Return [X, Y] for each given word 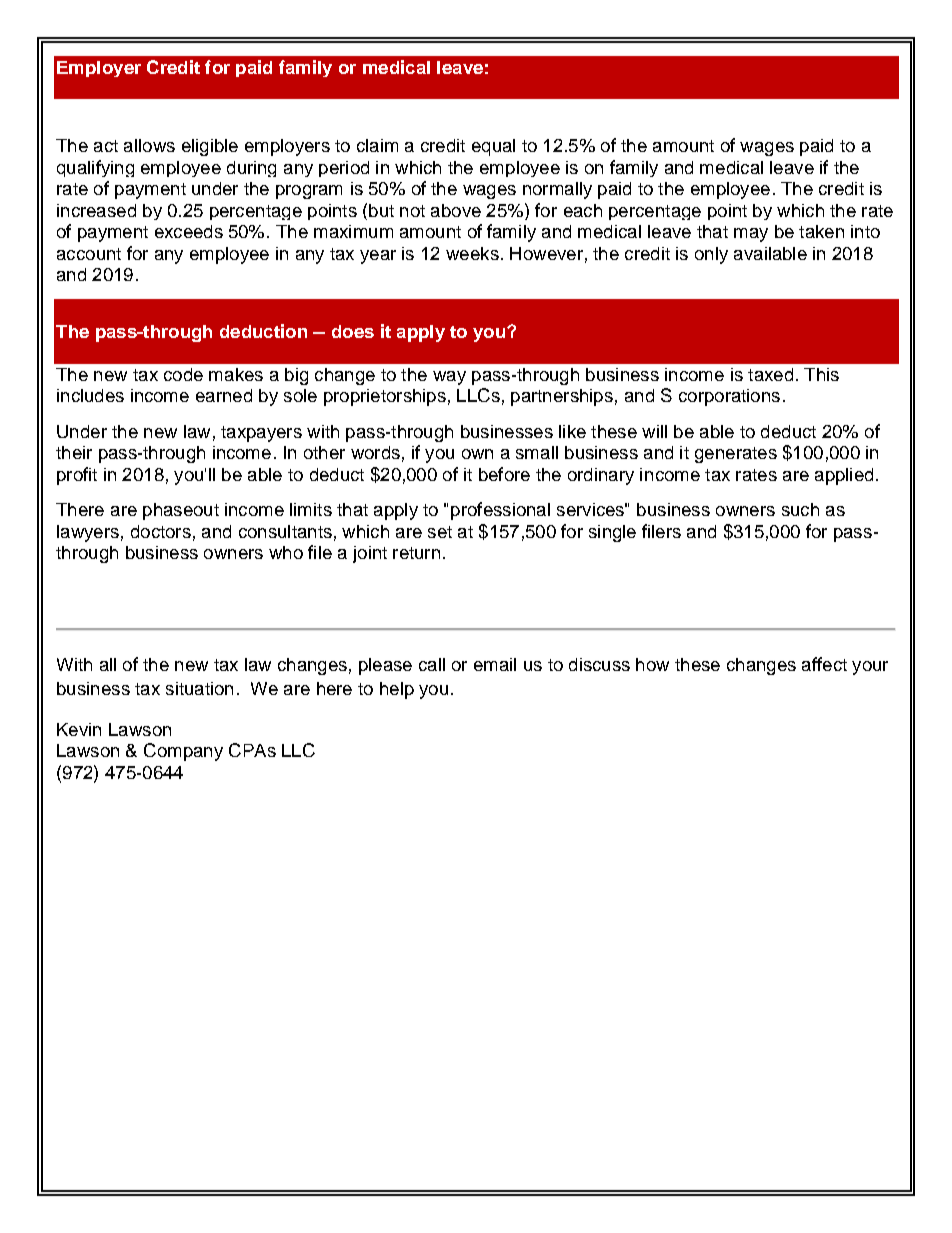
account [89, 254]
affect [824, 664]
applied [844, 476]
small [537, 452]
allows [149, 145]
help [397, 690]
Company [183, 752]
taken [821, 231]
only [711, 255]
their [74, 452]
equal [493, 147]
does [353, 331]
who [286, 552]
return [416, 553]
